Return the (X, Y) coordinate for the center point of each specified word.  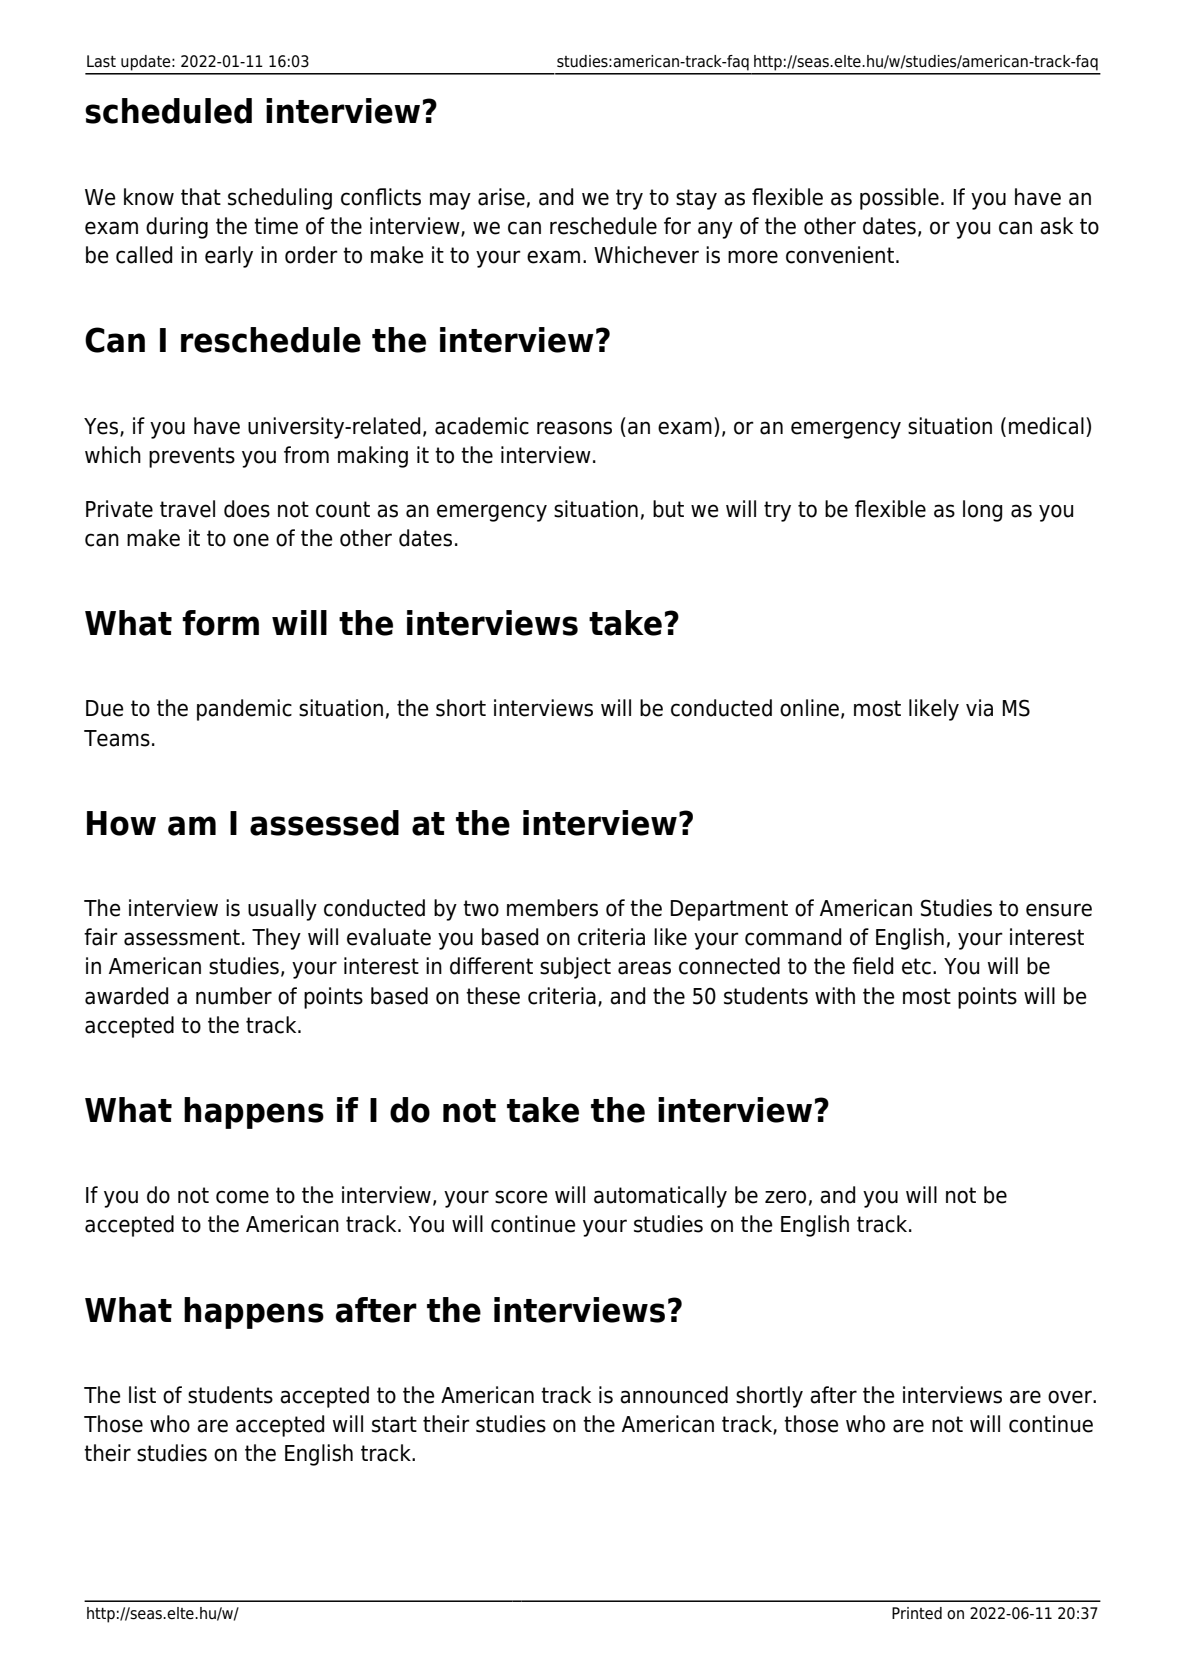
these (493, 996)
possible (899, 199)
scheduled (168, 111)
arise (501, 197)
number (234, 996)
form (220, 623)
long (982, 511)
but (668, 509)
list (142, 1395)
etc (916, 966)
